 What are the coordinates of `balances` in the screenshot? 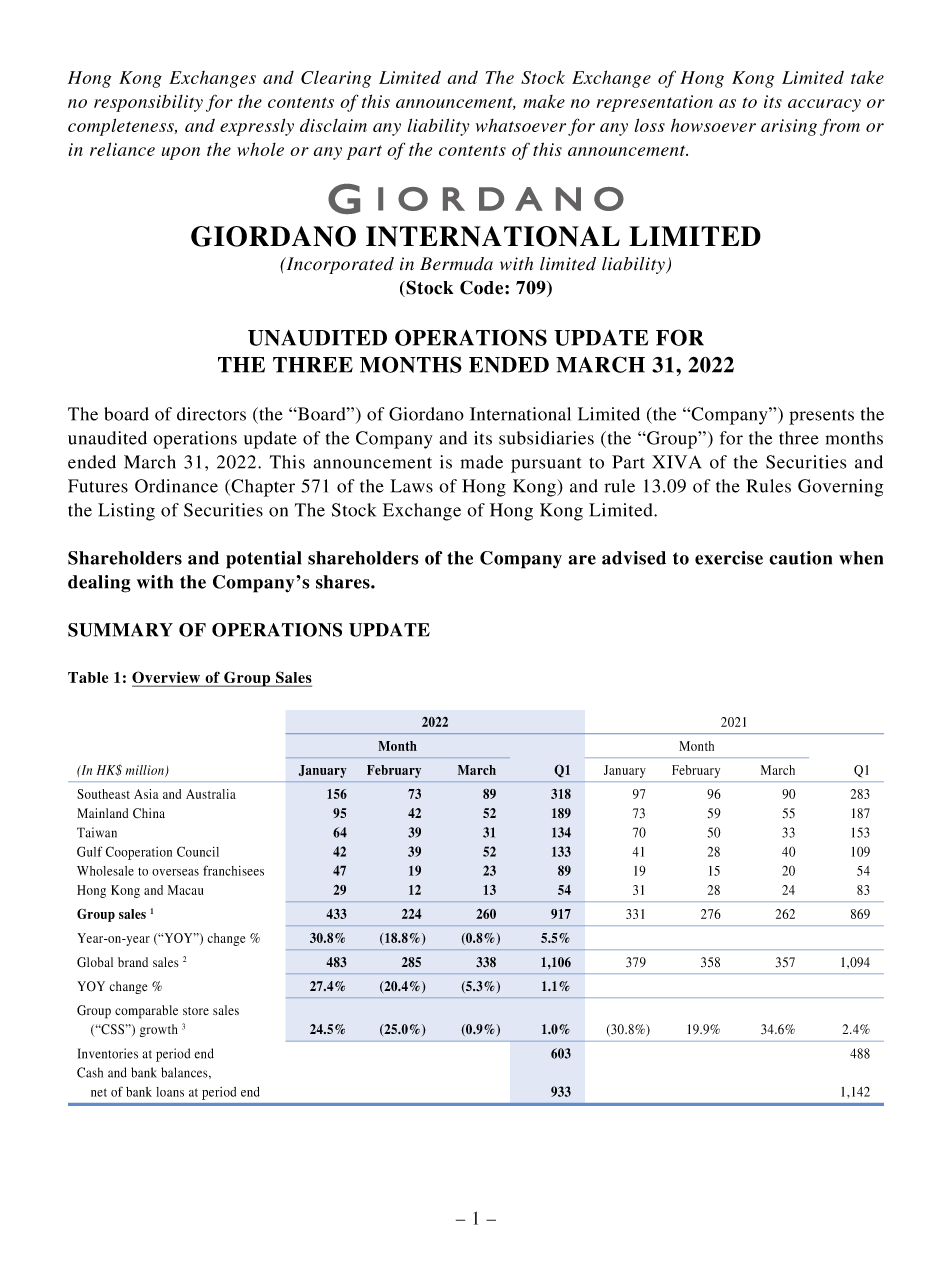 It's located at (185, 1073).
